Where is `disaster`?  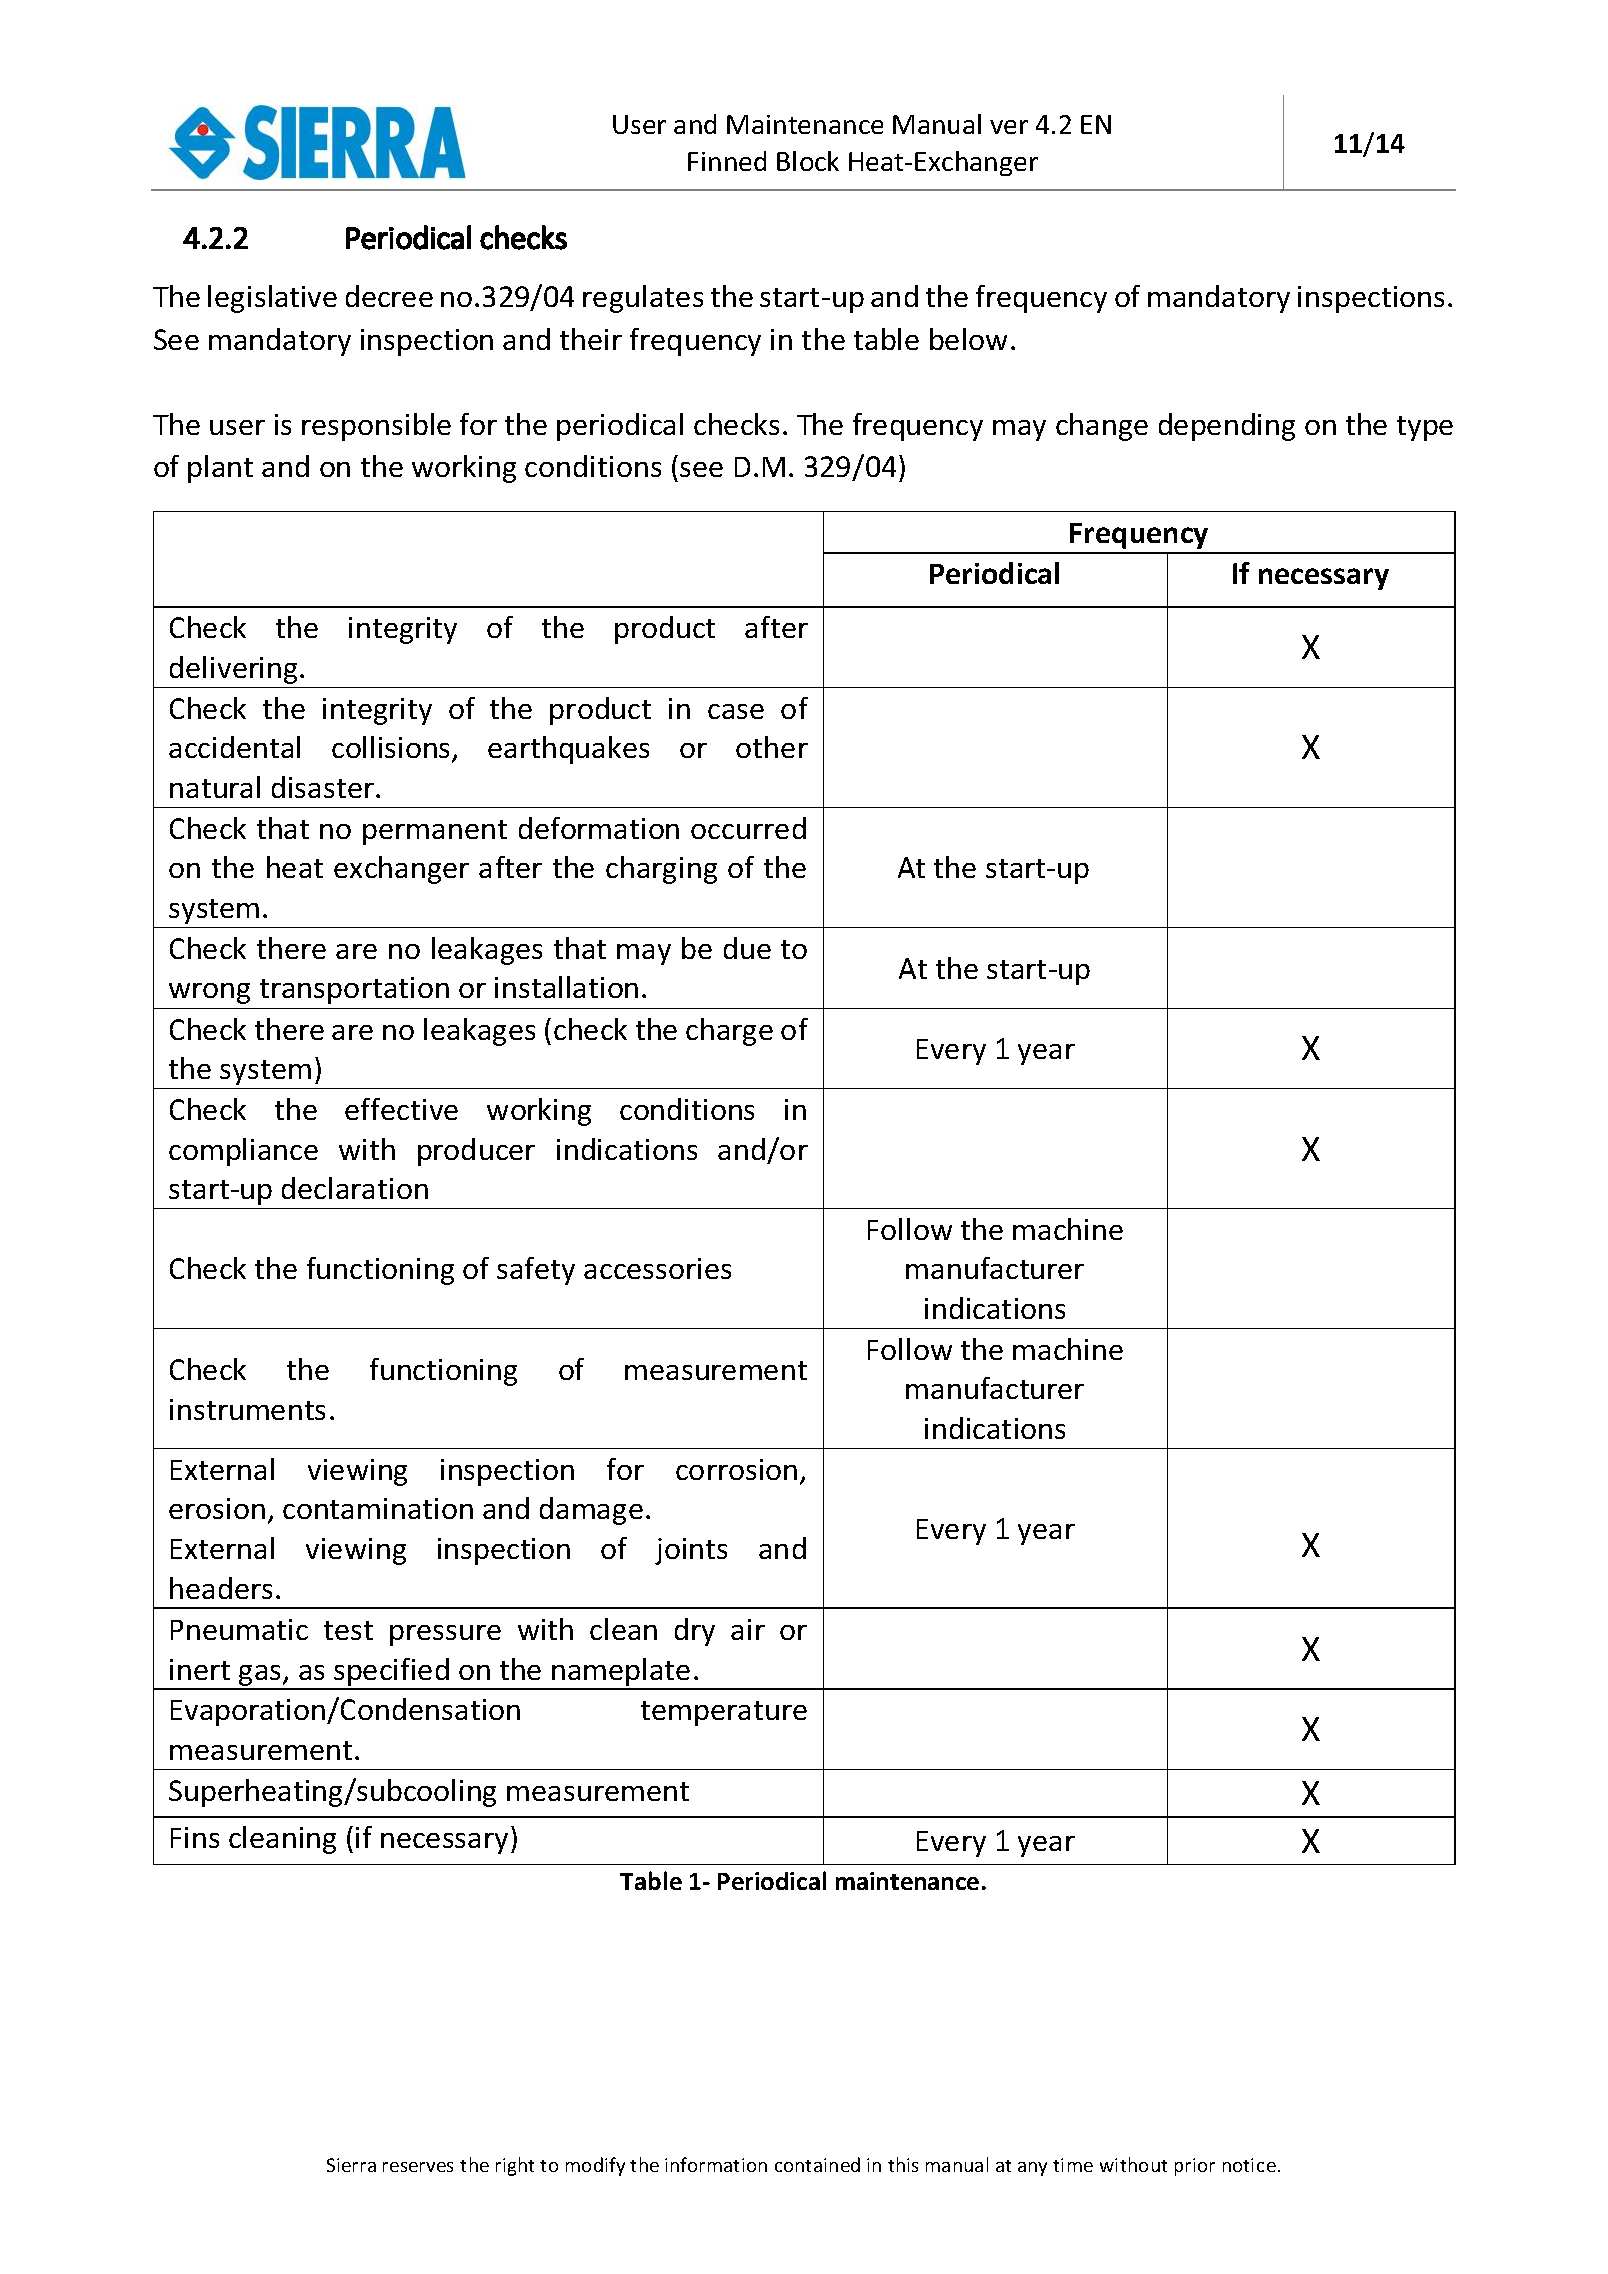
disaster is located at coordinates (324, 787).
